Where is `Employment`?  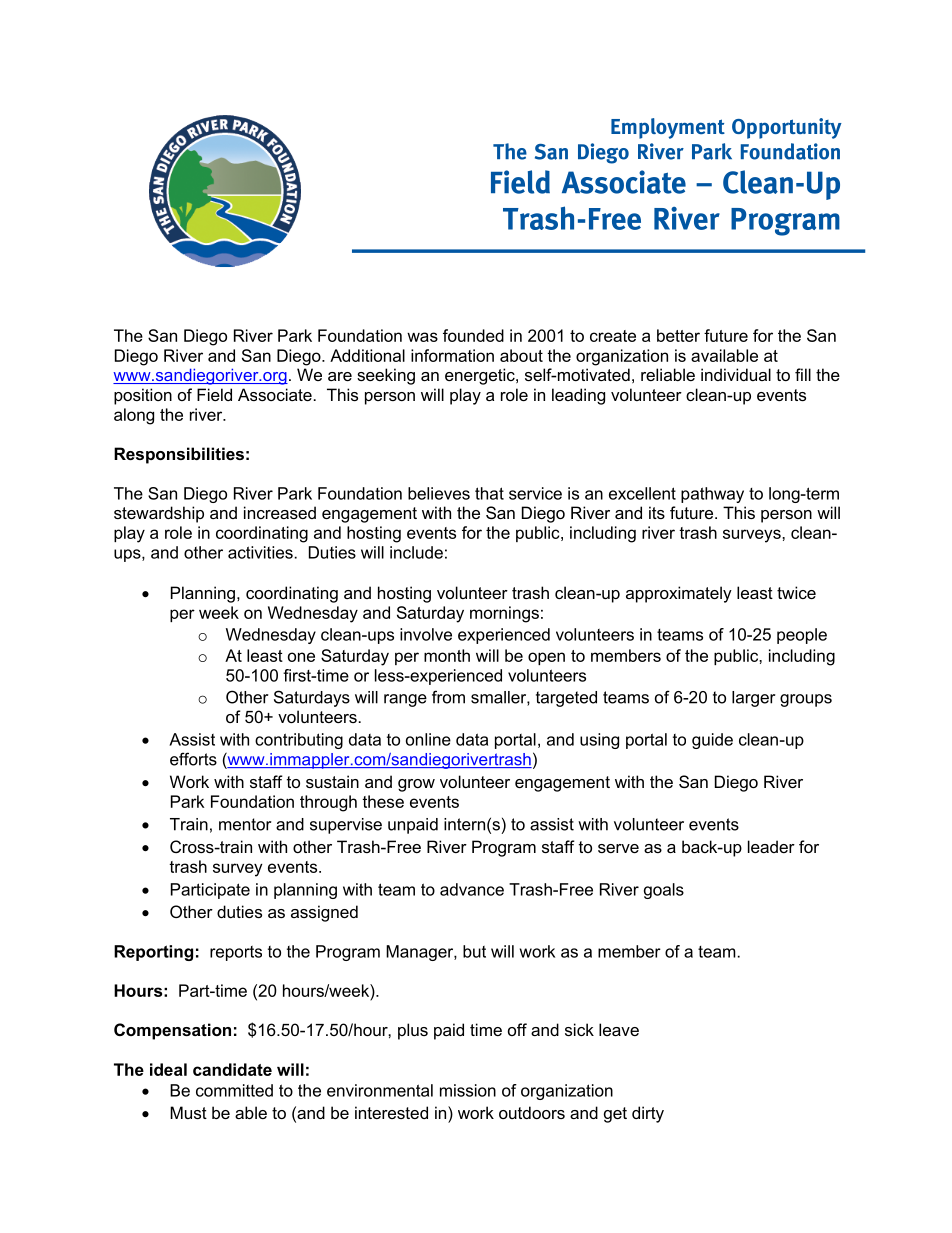 Employment is located at coordinates (668, 128).
